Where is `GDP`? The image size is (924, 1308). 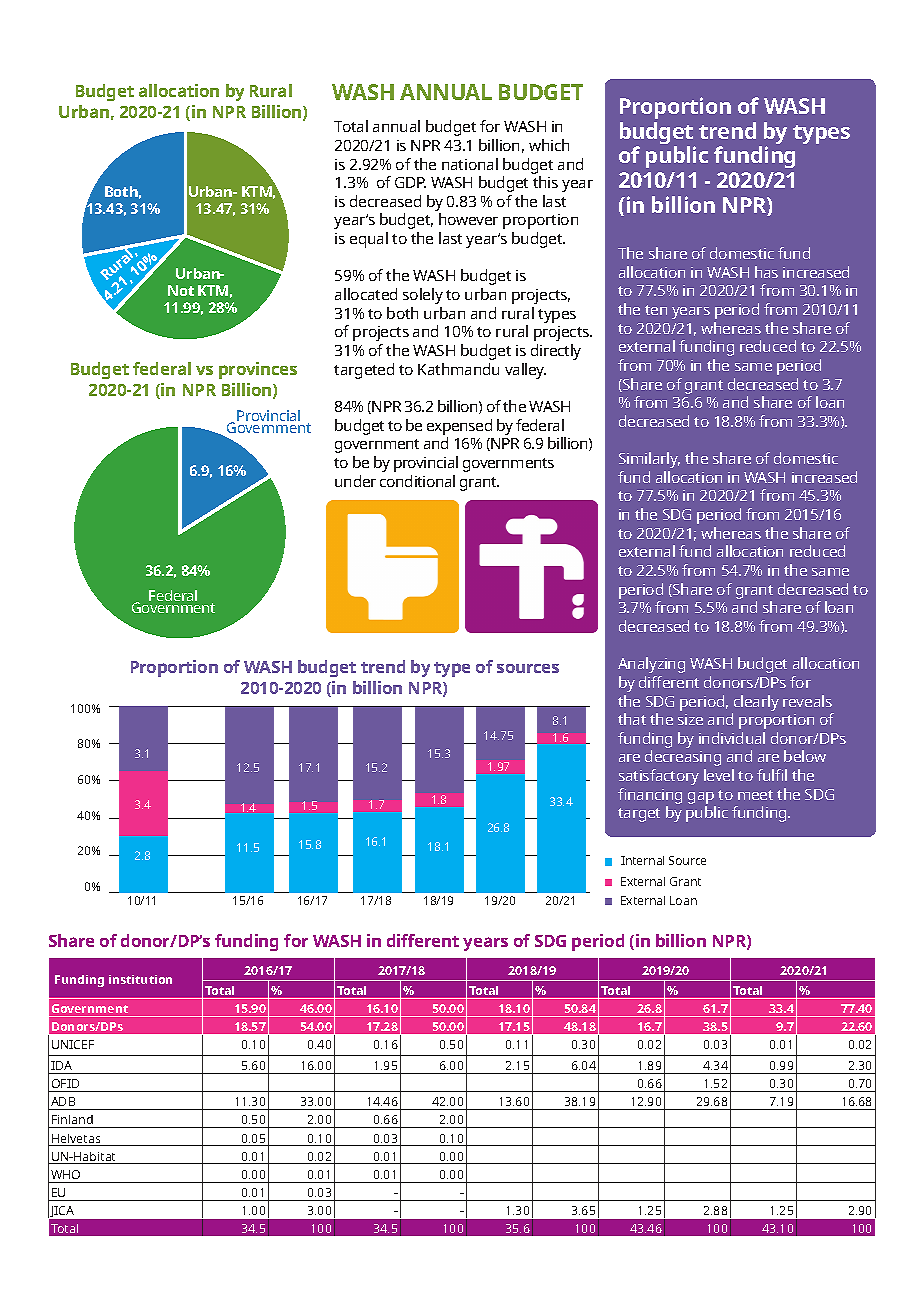
GDP is located at coordinates (410, 182).
